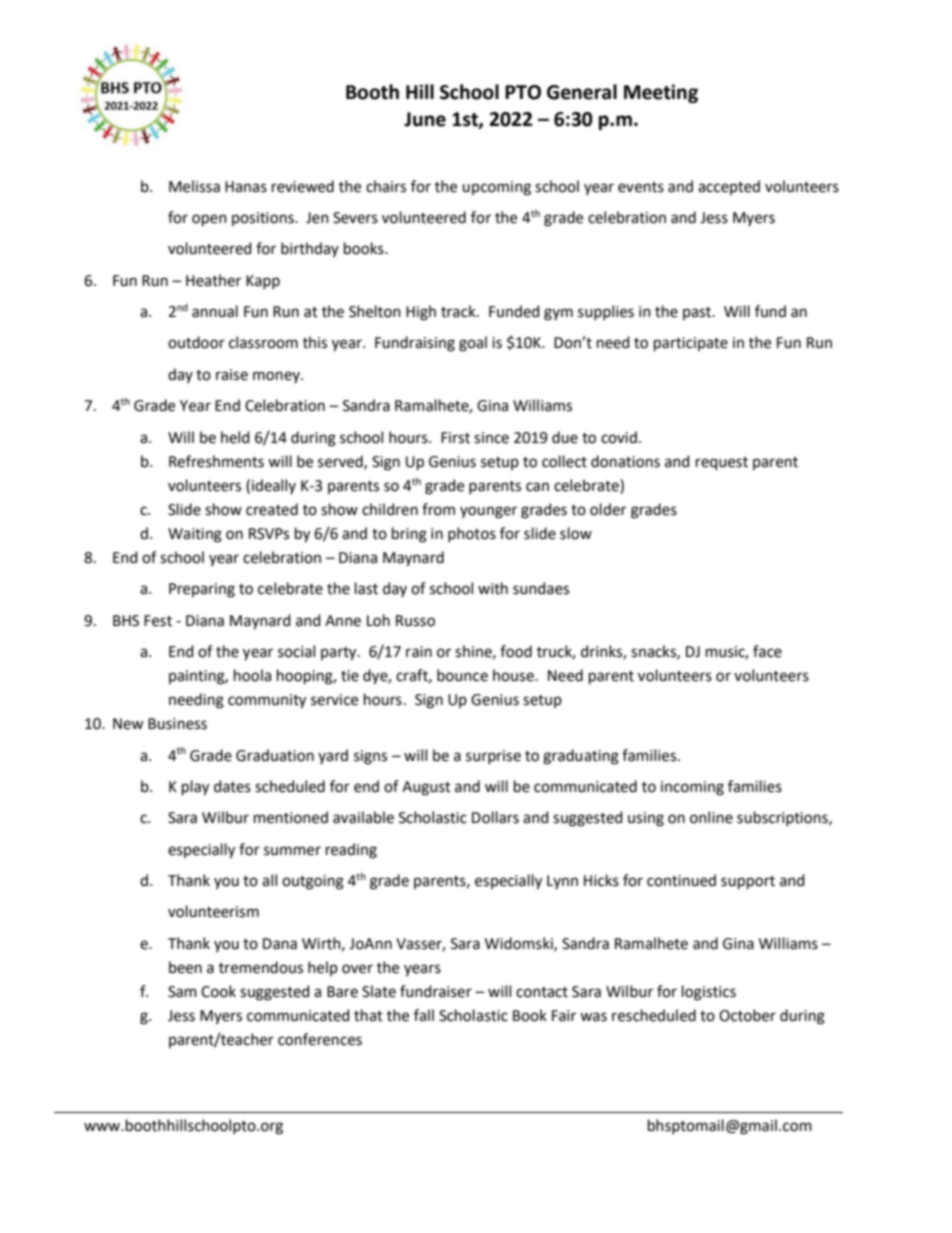 The height and width of the screenshot is (1233, 952). What do you see at coordinates (459, 311) in the screenshot?
I see `track` at bounding box center [459, 311].
